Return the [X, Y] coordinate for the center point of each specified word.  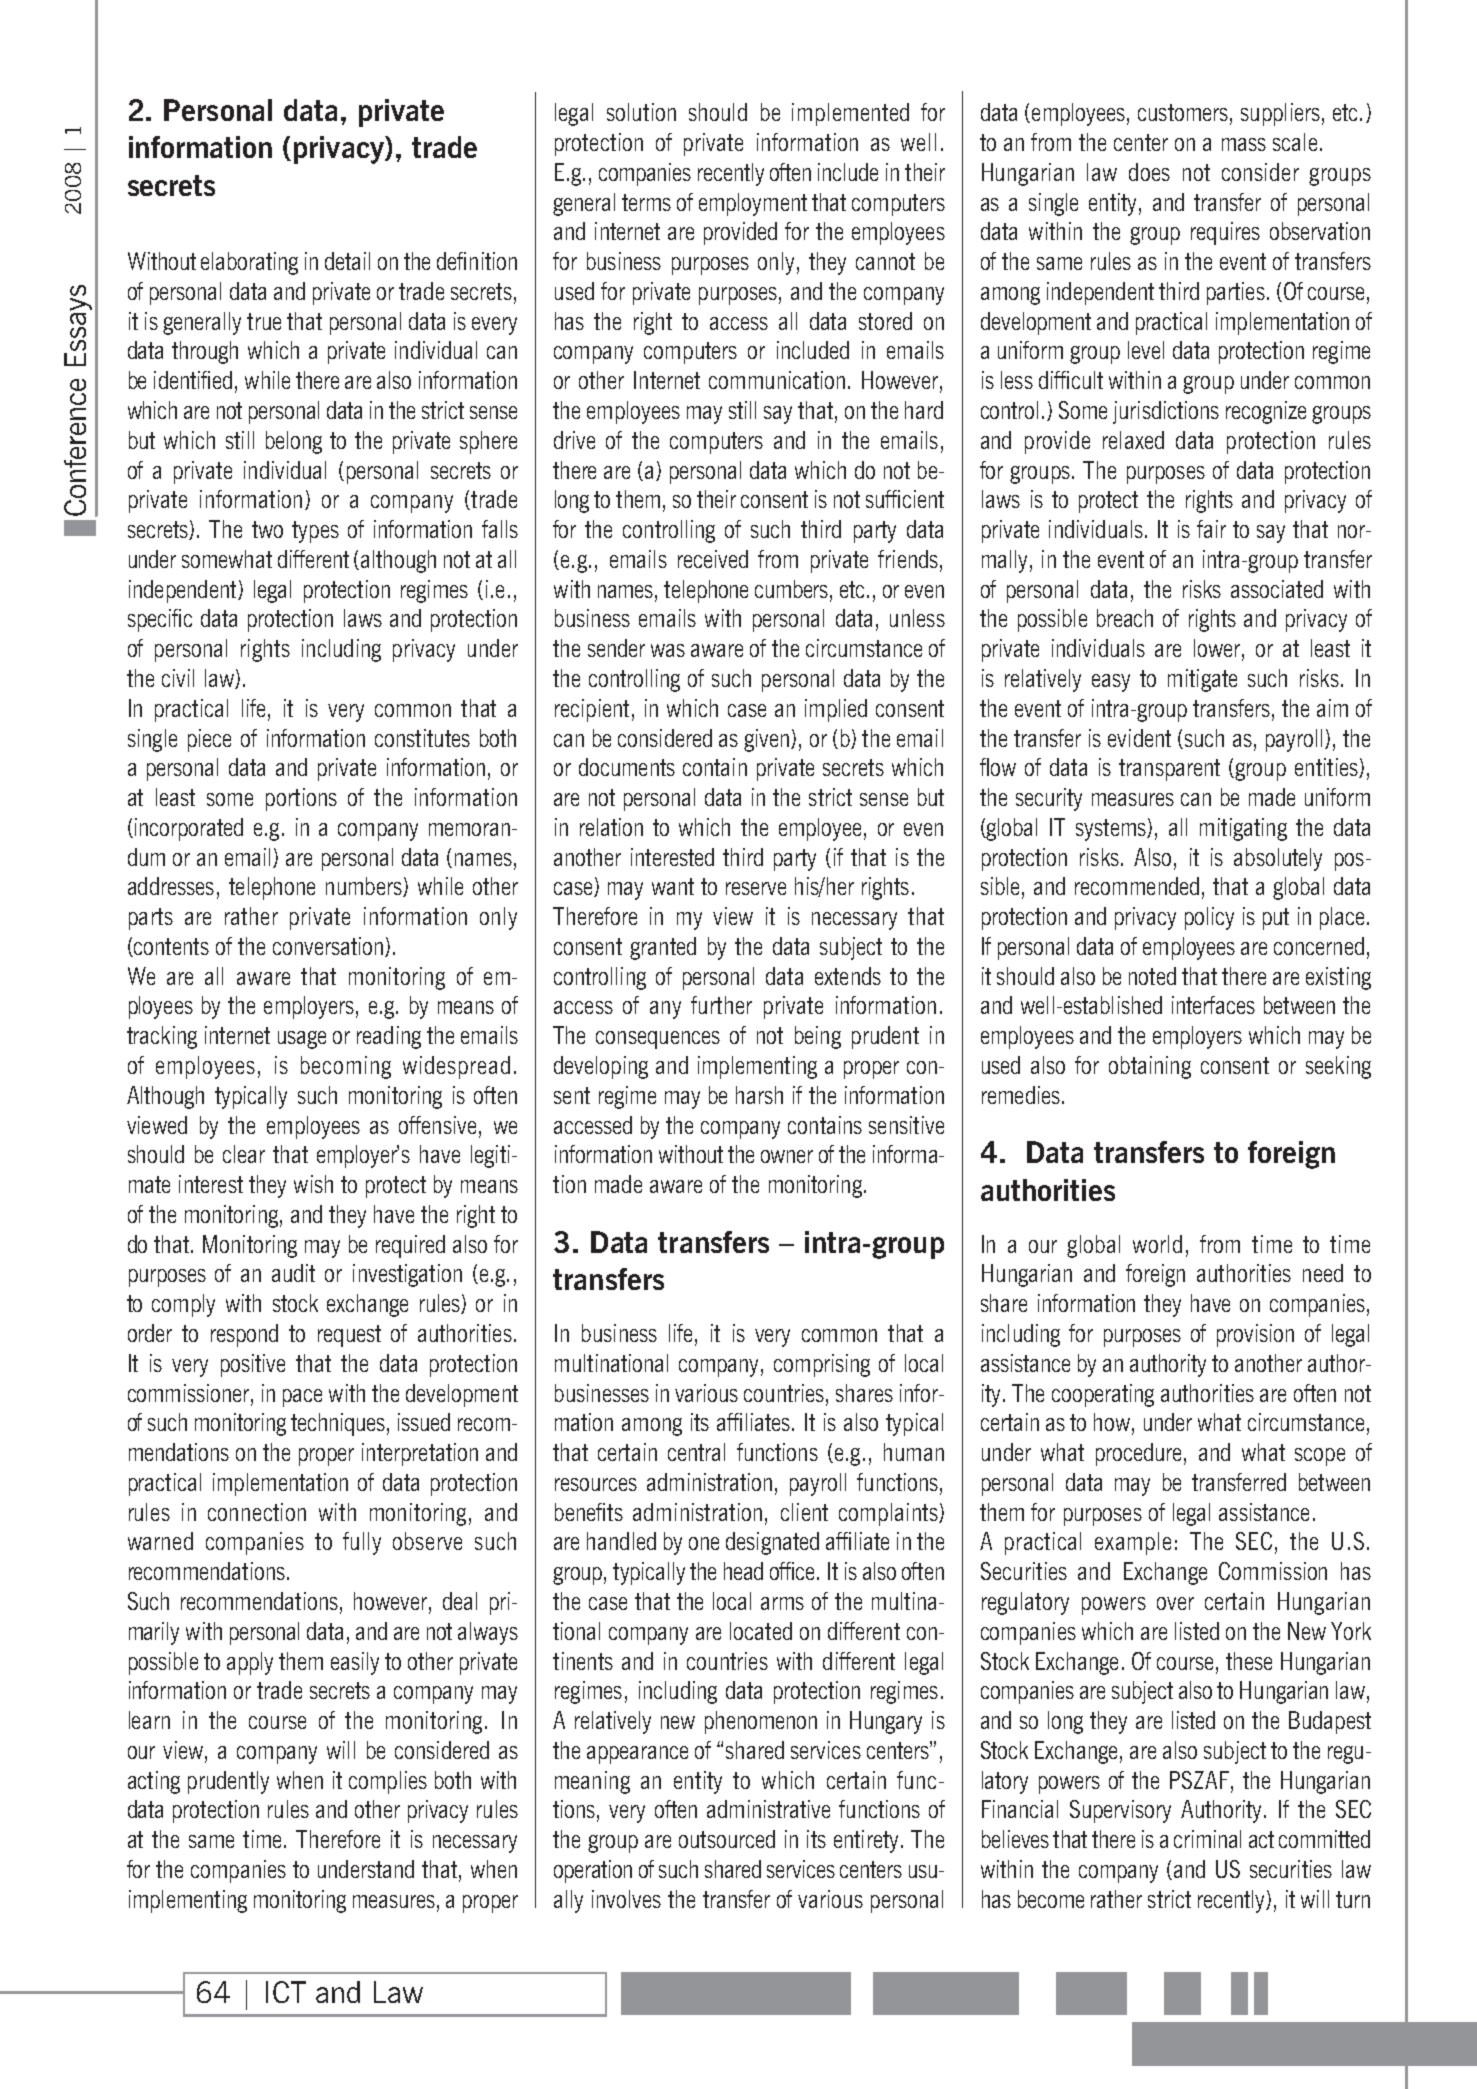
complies [388, 1782]
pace [302, 1398]
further [721, 1005]
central [696, 1452]
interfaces [1213, 1005]
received [713, 559]
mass [1244, 144]
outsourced [727, 1839]
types [315, 532]
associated [1277, 589]
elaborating [249, 263]
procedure [1138, 1454]
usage [302, 1040]
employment [753, 204]
